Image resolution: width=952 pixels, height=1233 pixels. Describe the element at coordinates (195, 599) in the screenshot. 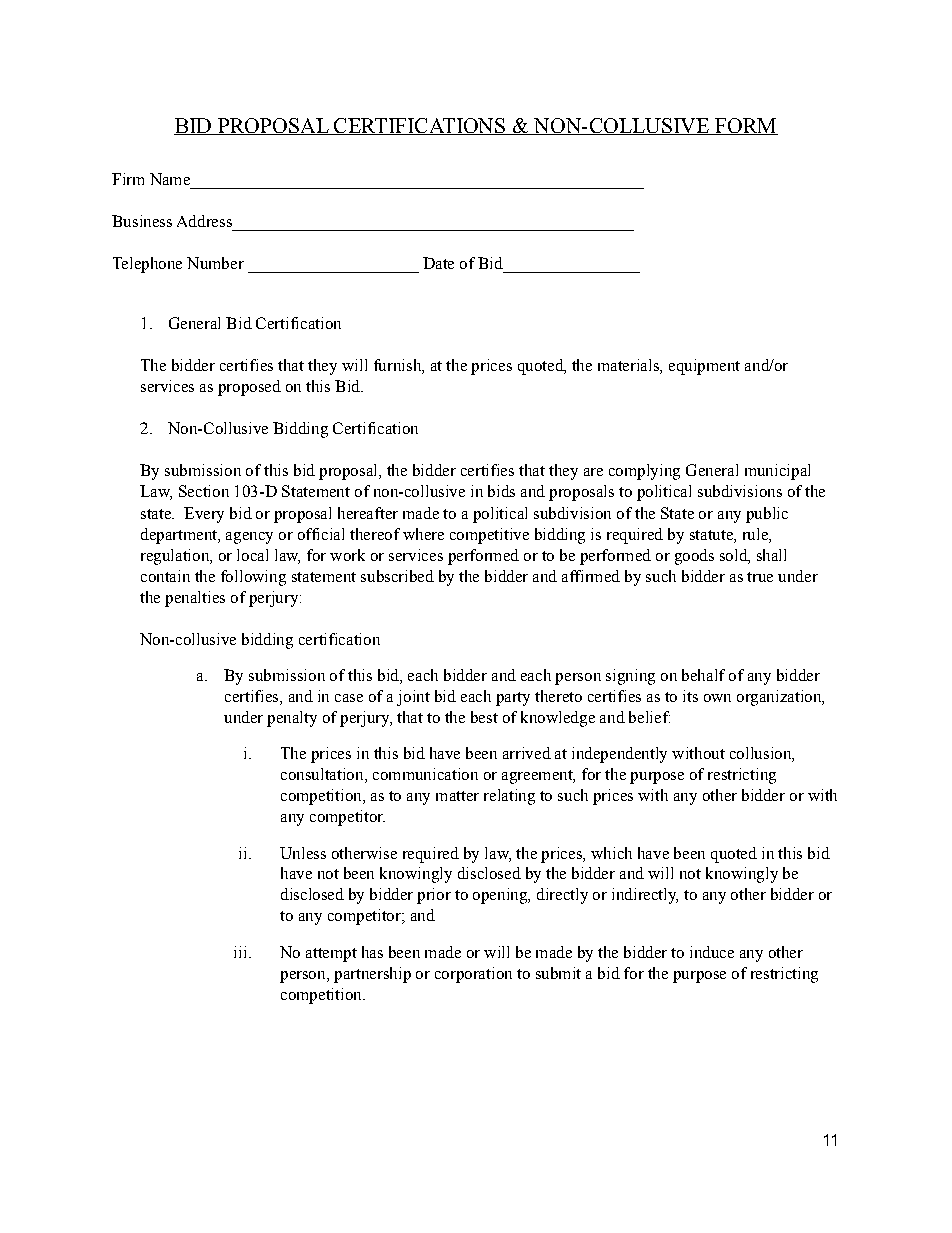

I see `penalties` at that location.
